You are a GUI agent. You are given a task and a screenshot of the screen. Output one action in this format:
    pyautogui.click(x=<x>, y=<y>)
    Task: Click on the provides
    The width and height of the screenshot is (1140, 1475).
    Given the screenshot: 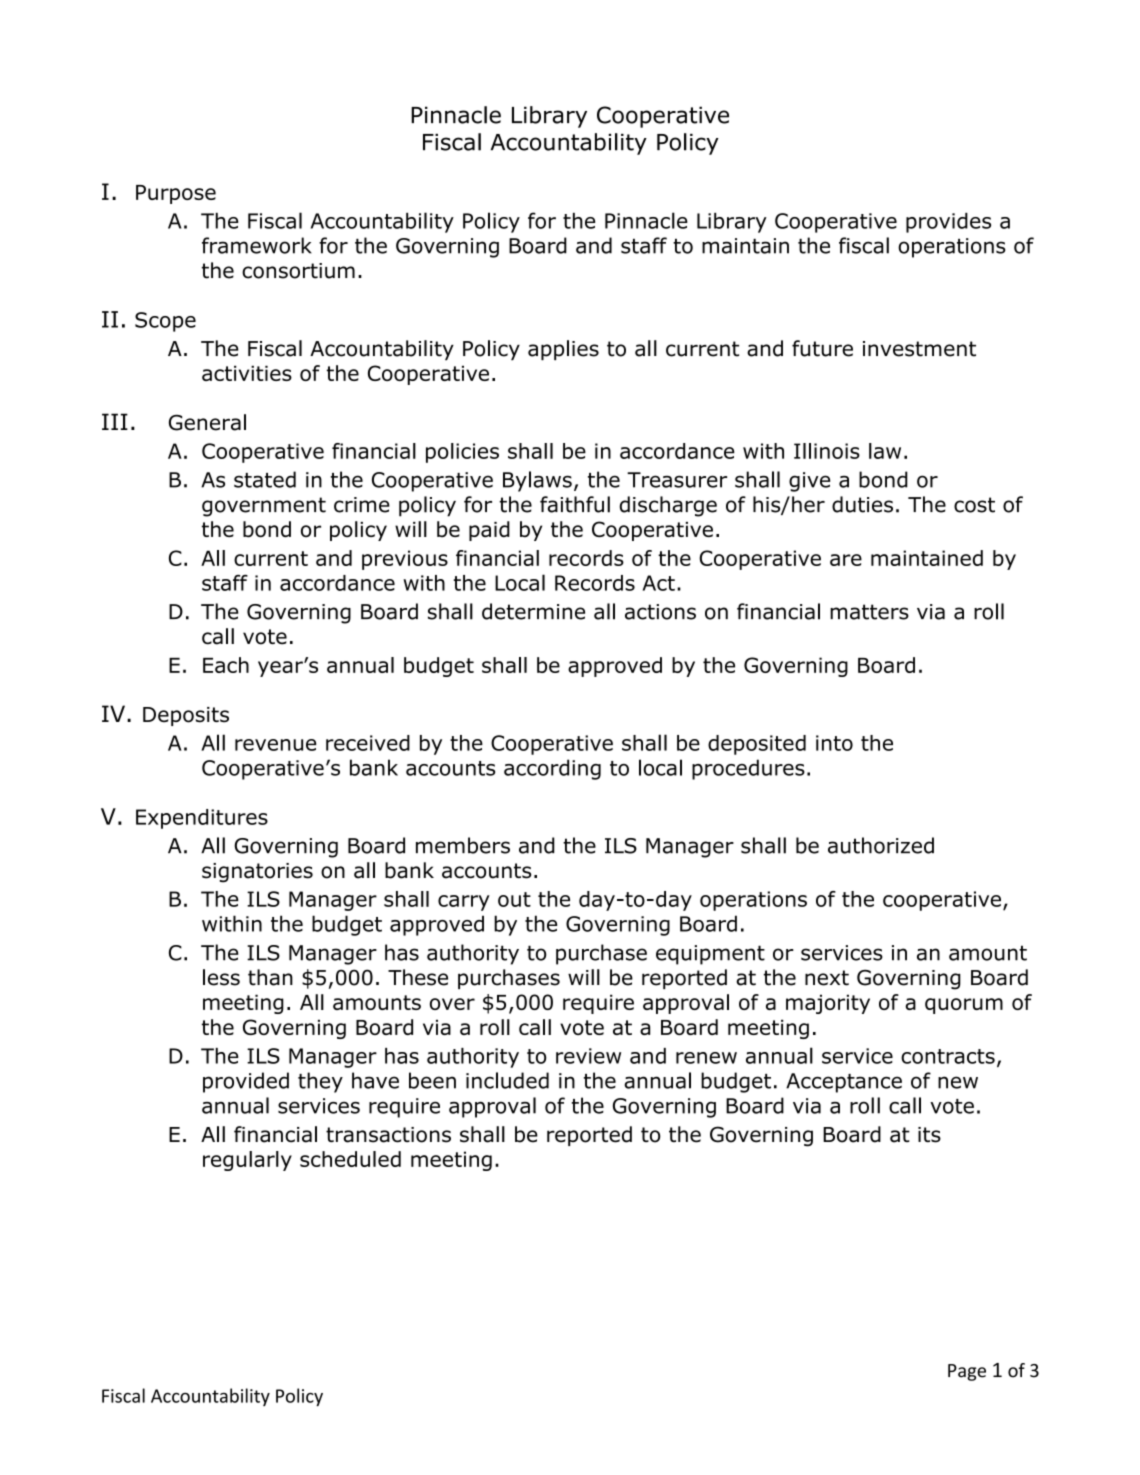 What is the action you would take?
    pyautogui.click(x=948, y=223)
